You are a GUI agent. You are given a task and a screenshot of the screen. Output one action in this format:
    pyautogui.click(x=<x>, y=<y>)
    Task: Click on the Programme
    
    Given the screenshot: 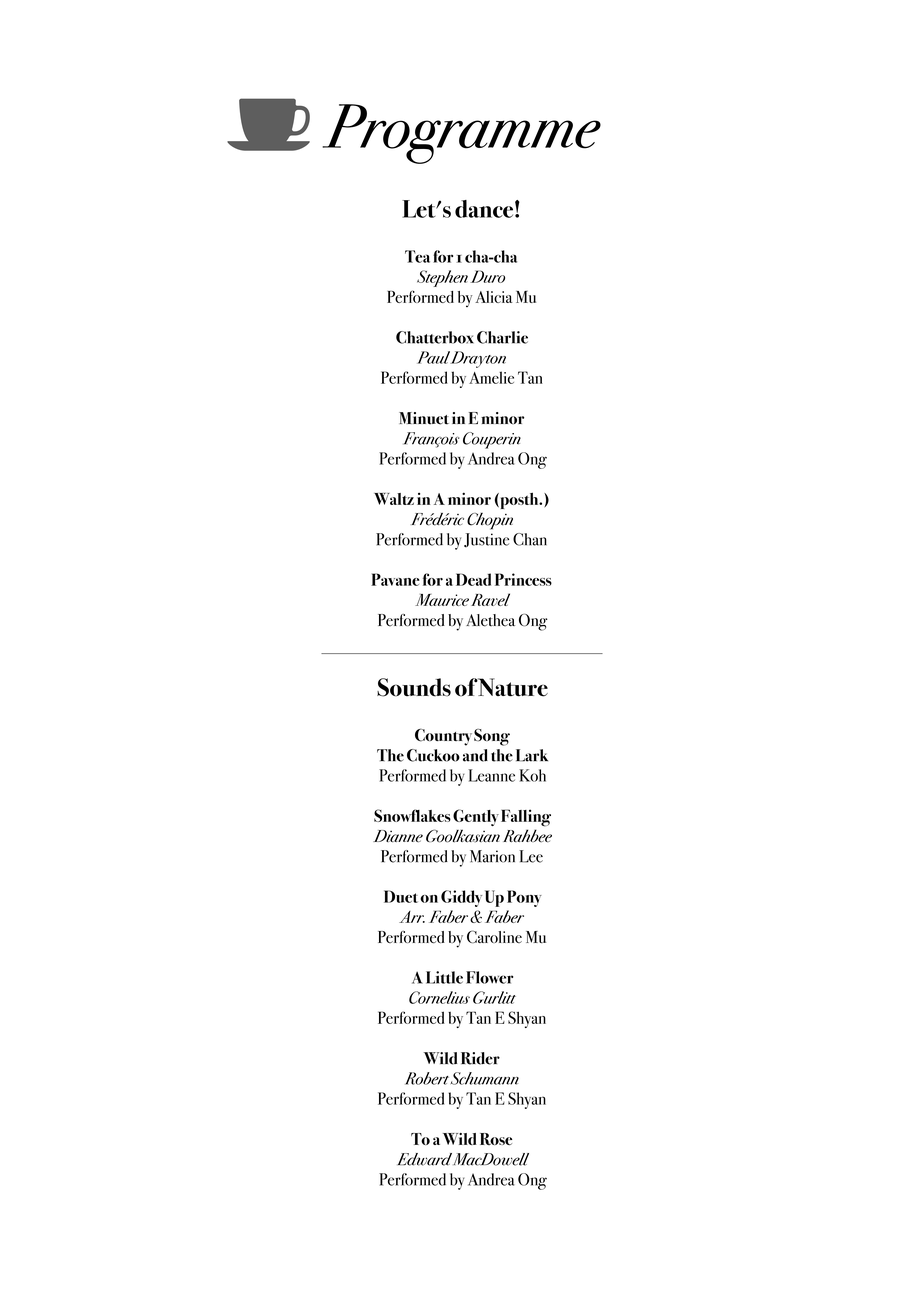 What is the action you would take?
    pyautogui.click(x=461, y=134)
